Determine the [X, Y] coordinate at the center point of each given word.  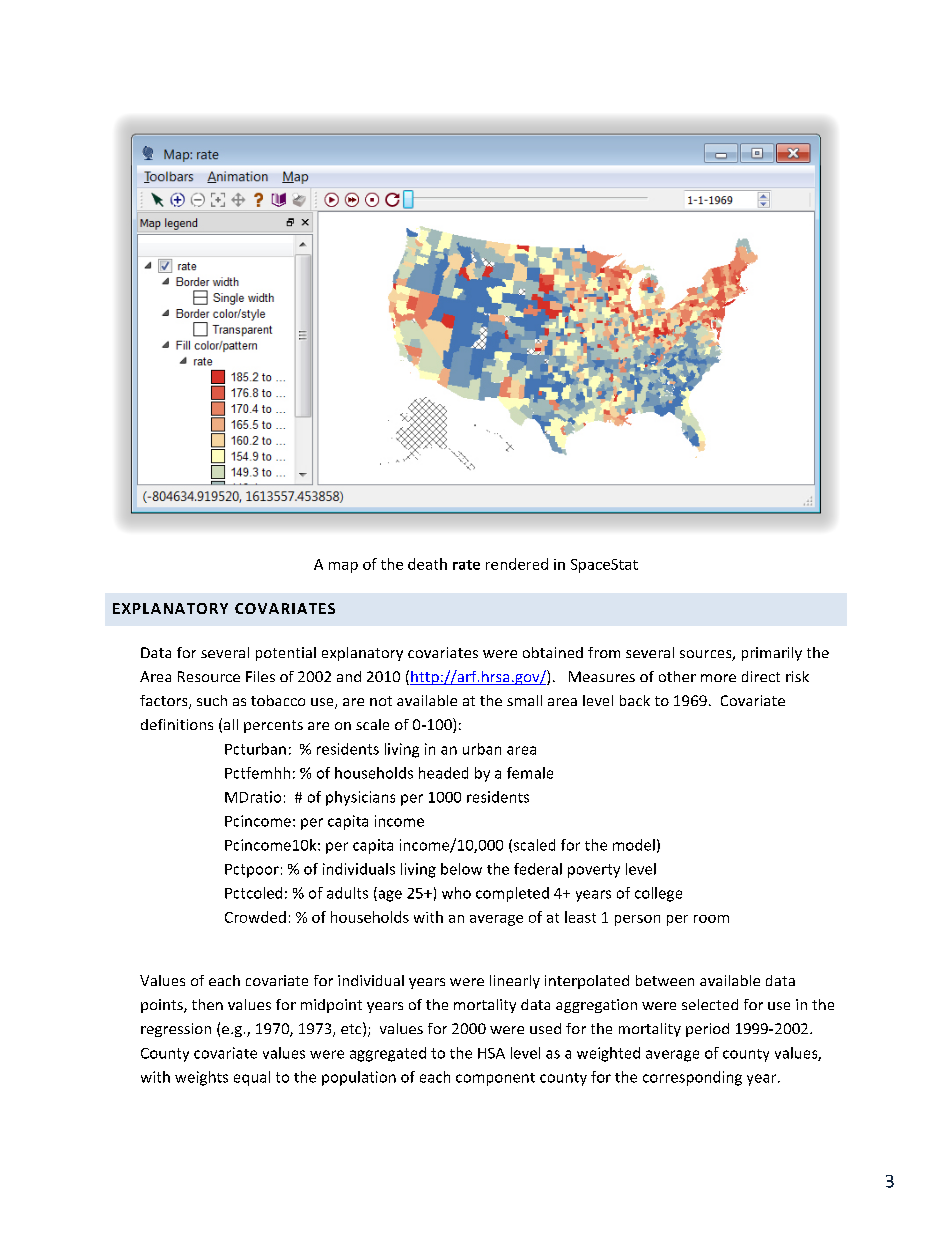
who [456, 893]
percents [273, 726]
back [635, 700]
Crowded [255, 917]
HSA [491, 1053]
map [343, 567]
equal [252, 1078]
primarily [772, 654]
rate [466, 565]
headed [443, 773]
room [711, 919]
